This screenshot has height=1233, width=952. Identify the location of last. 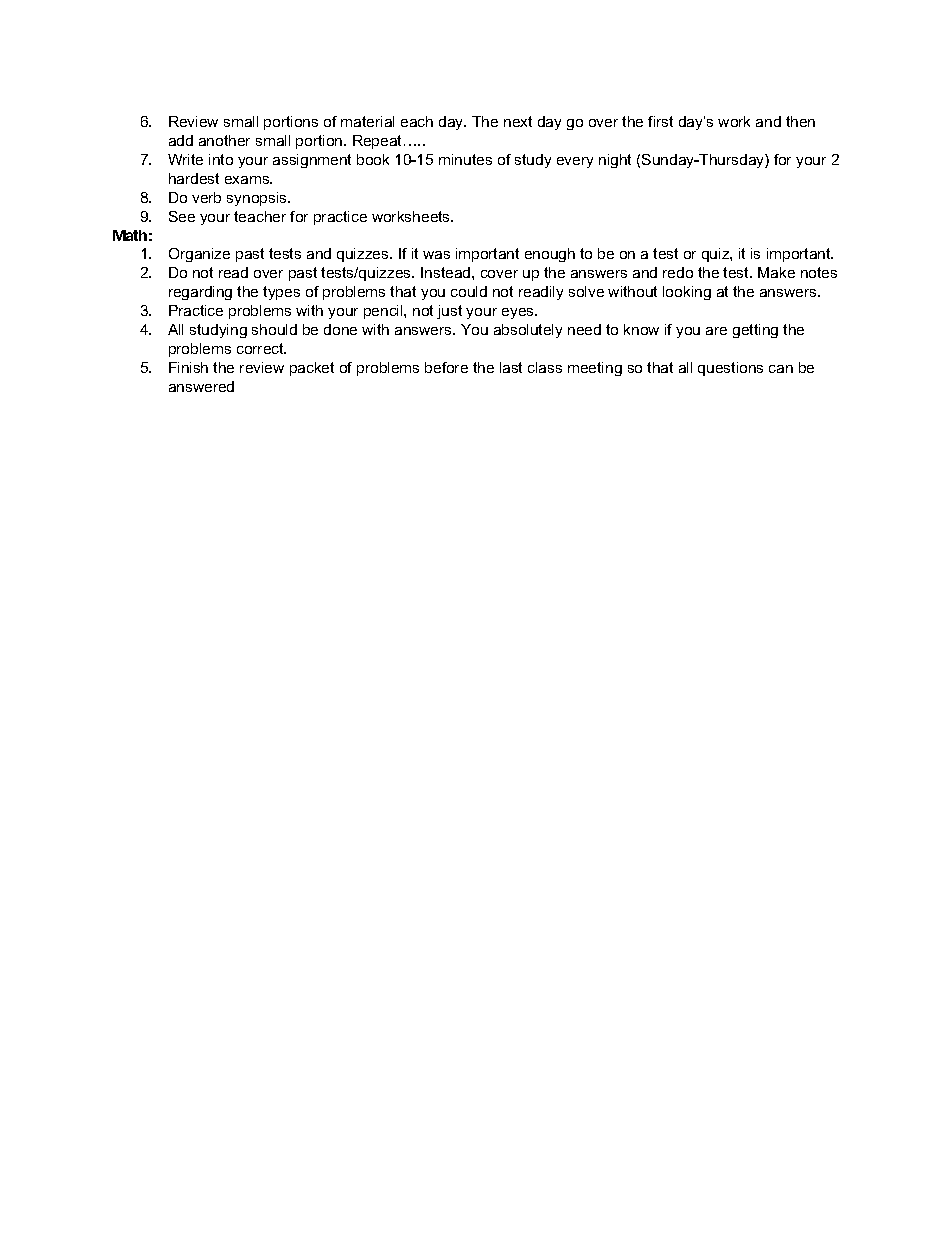
(511, 367).
